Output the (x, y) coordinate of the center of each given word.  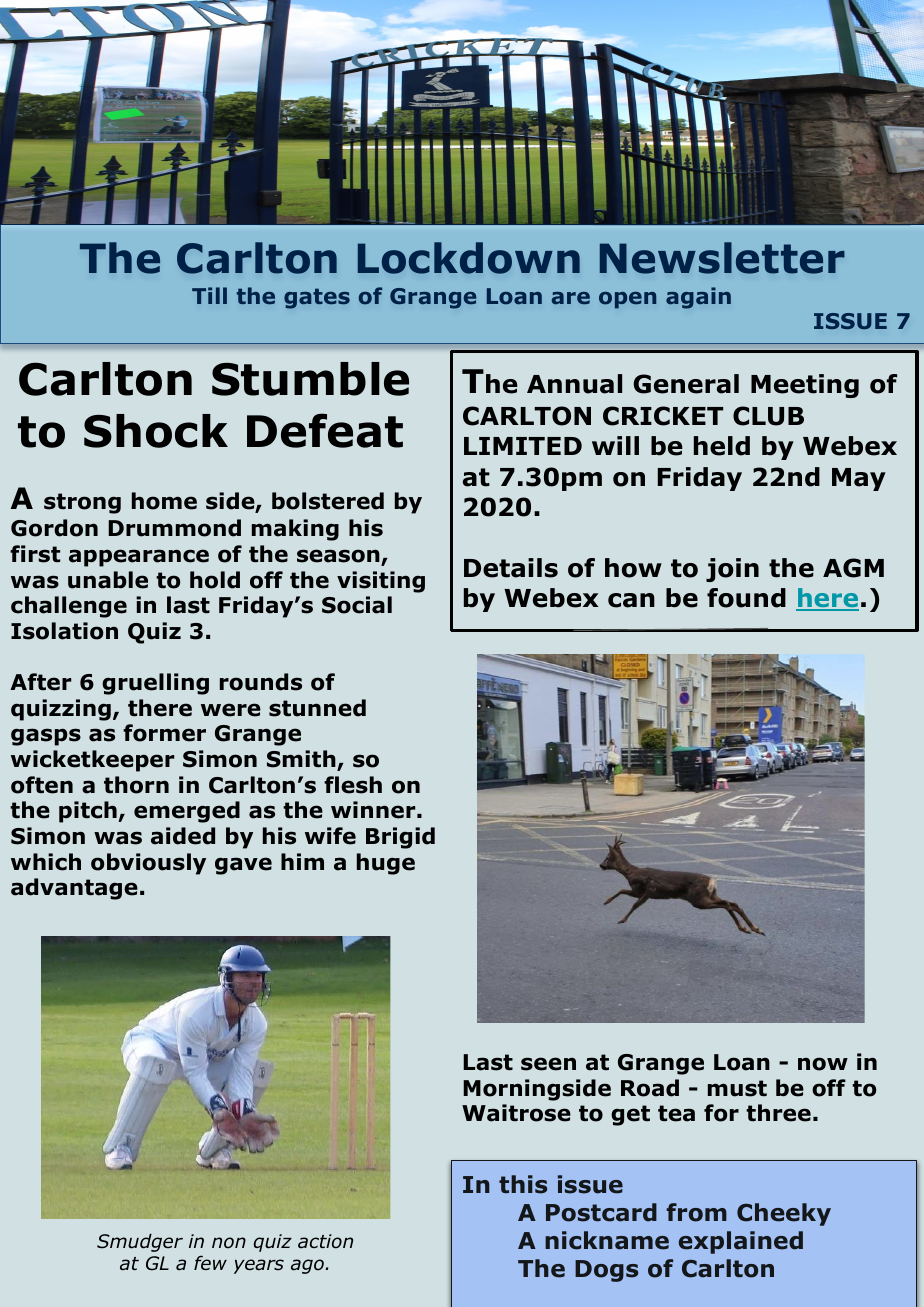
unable (108, 580)
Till (209, 295)
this (523, 1184)
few (210, 1262)
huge (386, 864)
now (823, 1064)
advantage (74, 889)
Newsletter (722, 258)
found (746, 598)
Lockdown (469, 258)
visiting (381, 582)
